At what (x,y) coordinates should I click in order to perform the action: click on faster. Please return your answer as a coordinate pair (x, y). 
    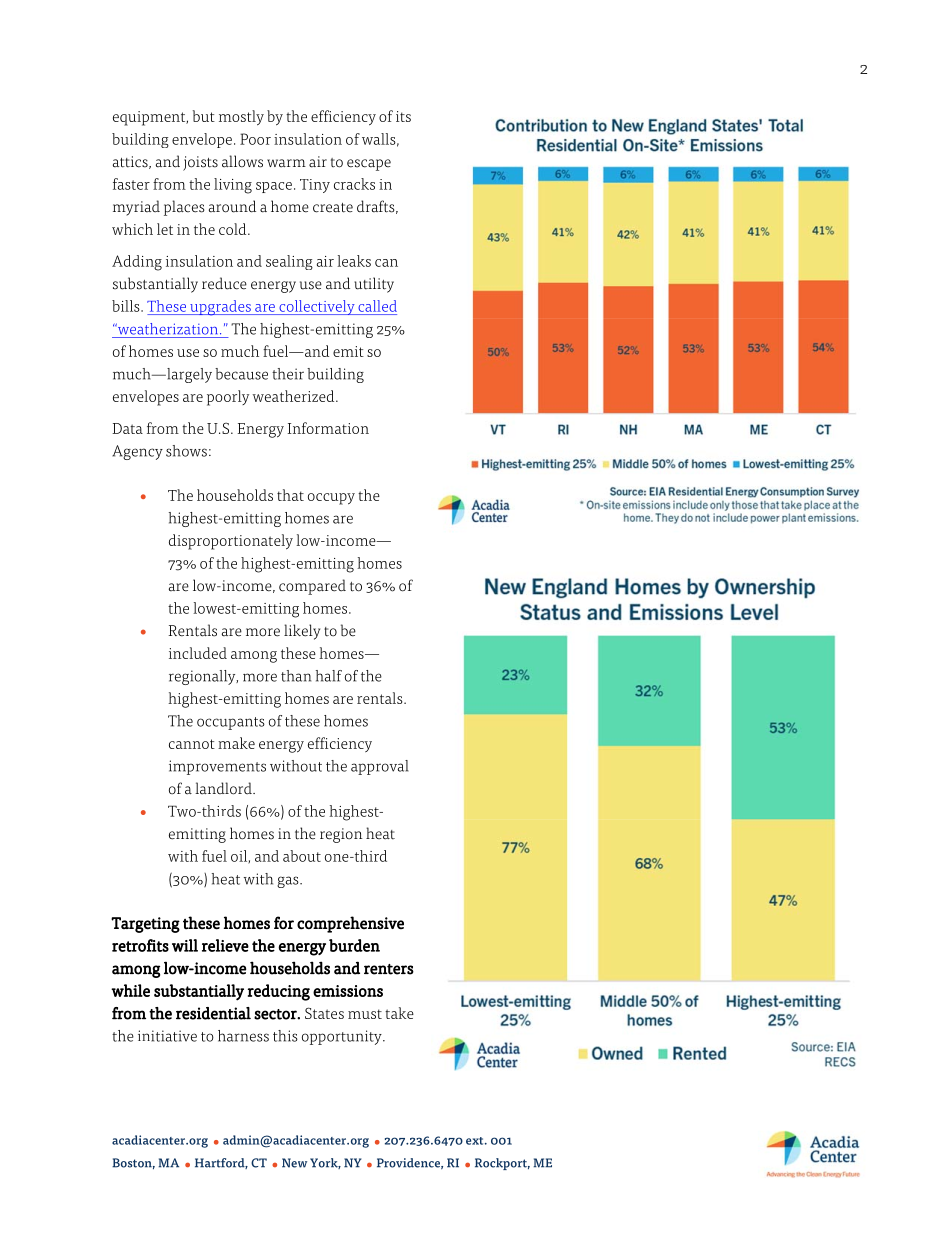
    Looking at the image, I should click on (131, 184).
